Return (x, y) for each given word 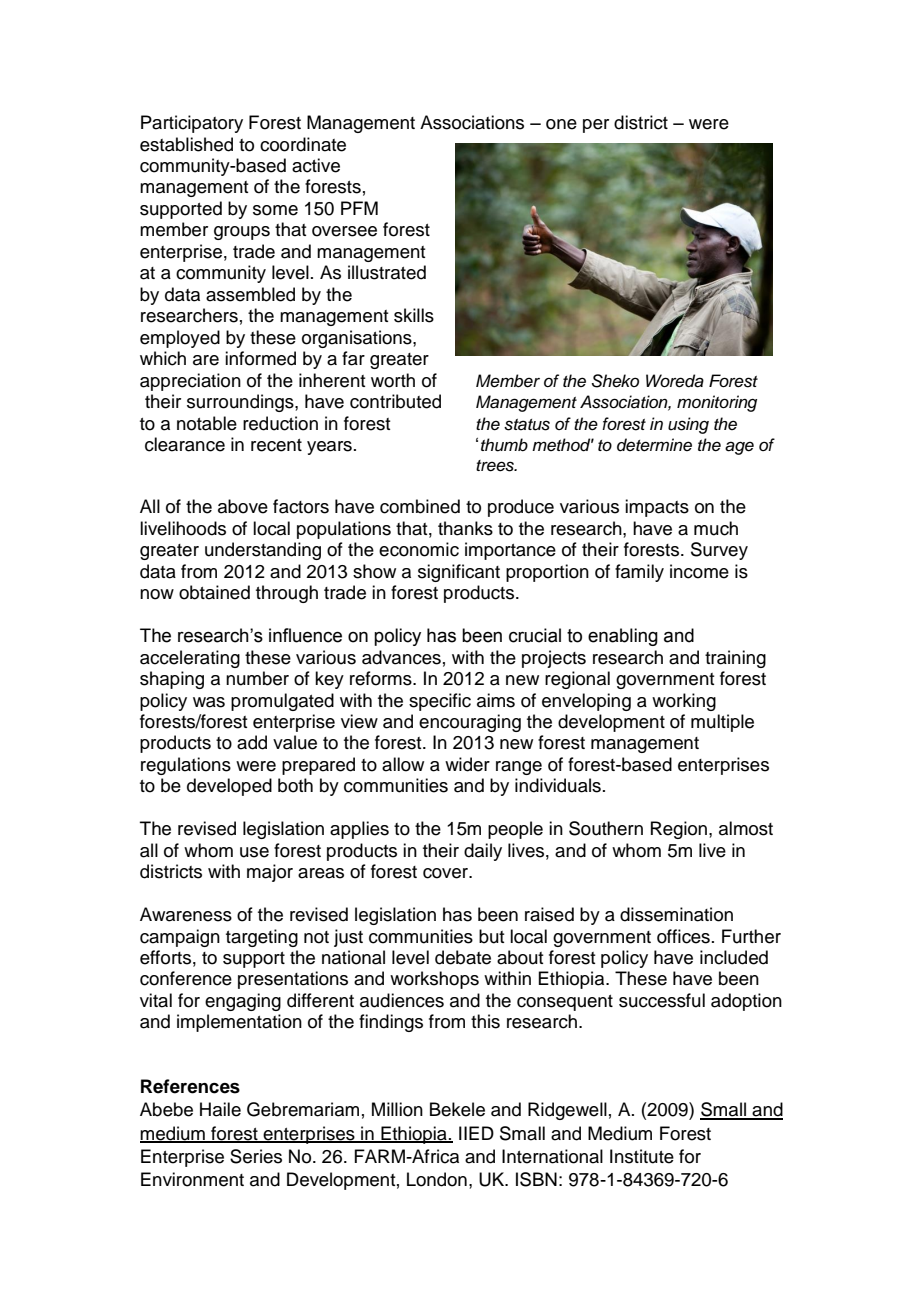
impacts (657, 508)
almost (746, 828)
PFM (359, 208)
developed (229, 787)
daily (483, 852)
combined (420, 506)
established (186, 144)
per (596, 126)
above (243, 506)
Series (256, 1156)
